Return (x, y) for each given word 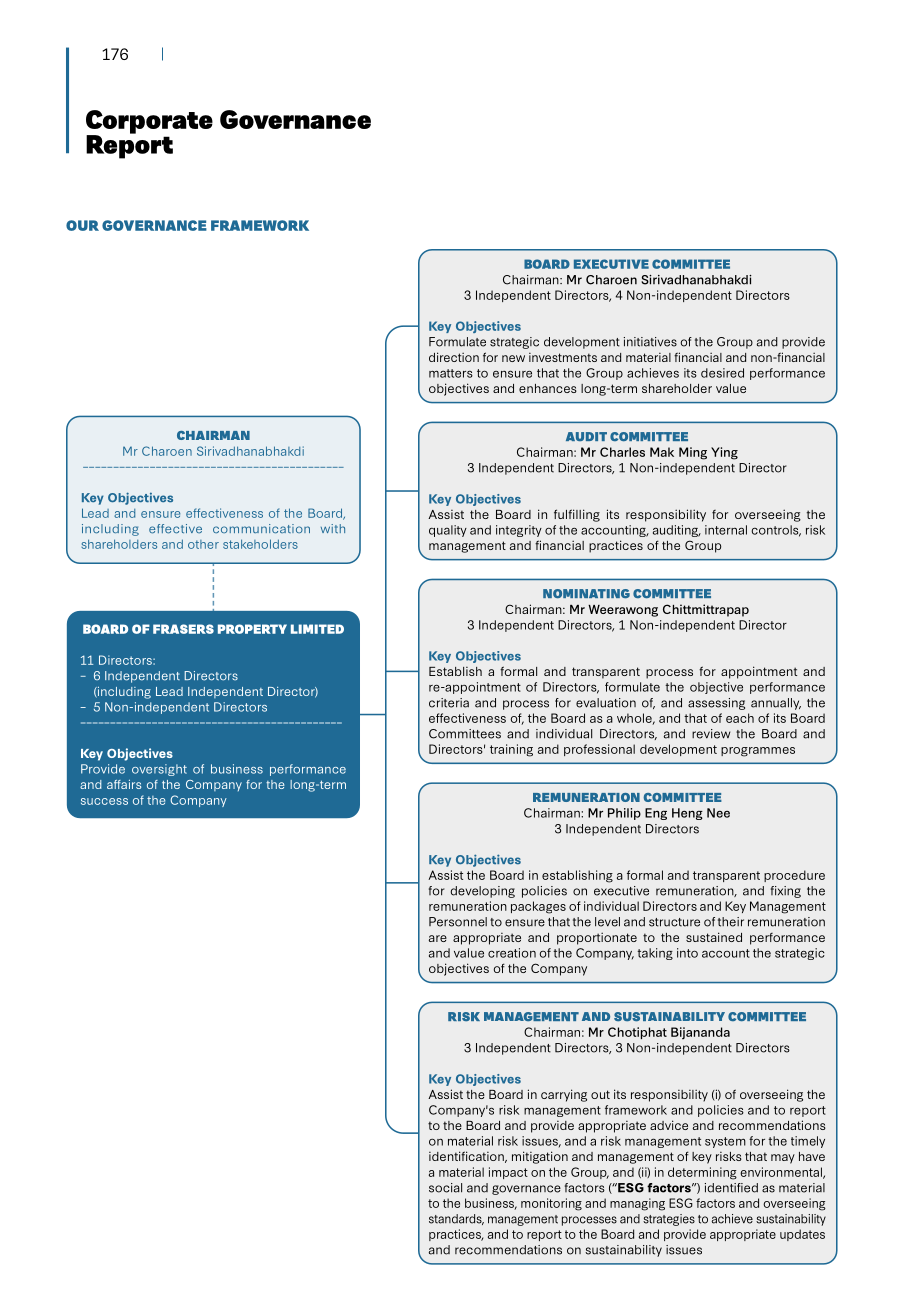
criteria (449, 703)
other (203, 544)
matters (451, 373)
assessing (716, 704)
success (104, 801)
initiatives (650, 342)
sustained (714, 937)
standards (456, 1219)
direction (454, 357)
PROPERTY (252, 629)
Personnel (458, 922)
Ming (693, 453)
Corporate (149, 123)
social (445, 1188)
